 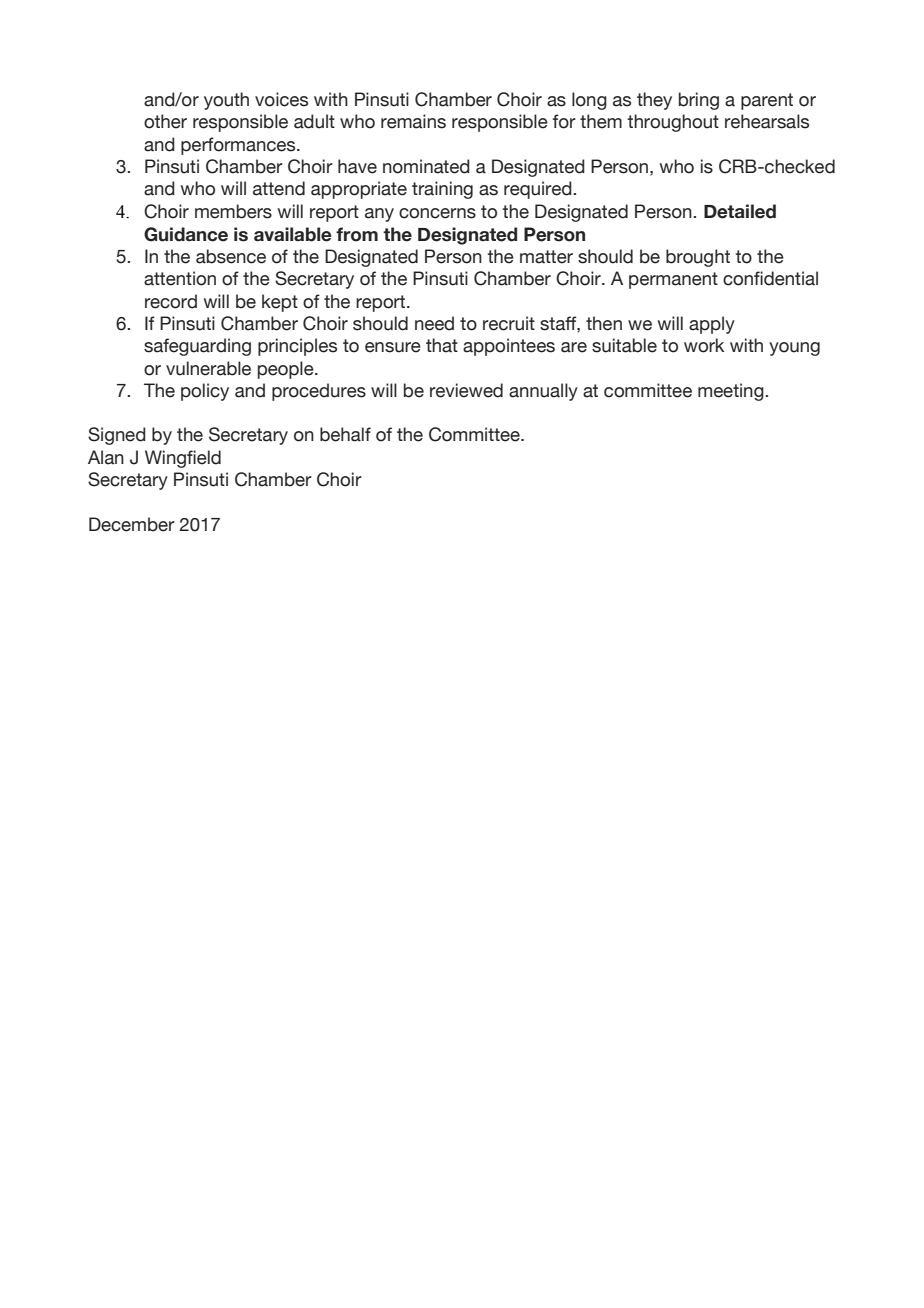 What do you see at coordinates (413, 121) in the image?
I see `remains` at bounding box center [413, 121].
